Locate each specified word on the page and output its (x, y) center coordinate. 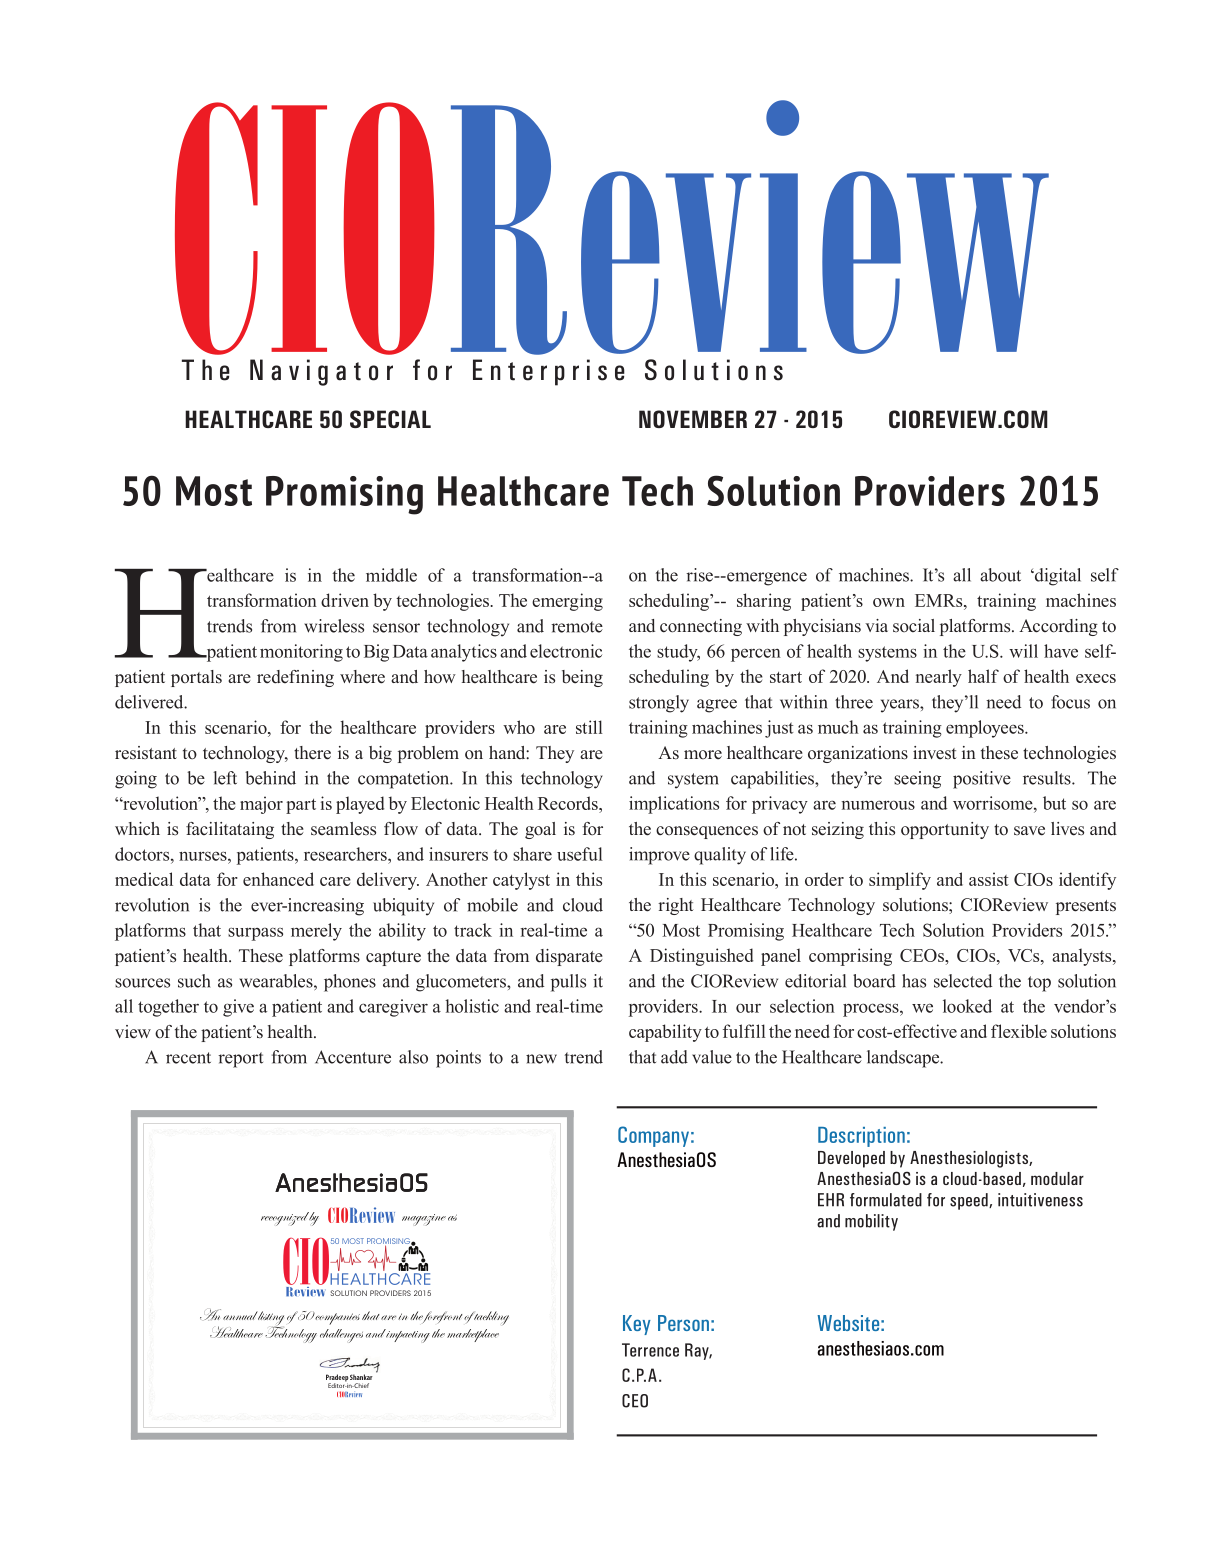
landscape (904, 1059)
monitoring (301, 653)
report (240, 1060)
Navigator (321, 372)
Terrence (650, 1350)
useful (580, 854)
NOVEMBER (693, 419)
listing (270, 1319)
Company (653, 1136)
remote (577, 627)
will (1023, 651)
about (1000, 575)
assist (989, 879)
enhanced (278, 879)
